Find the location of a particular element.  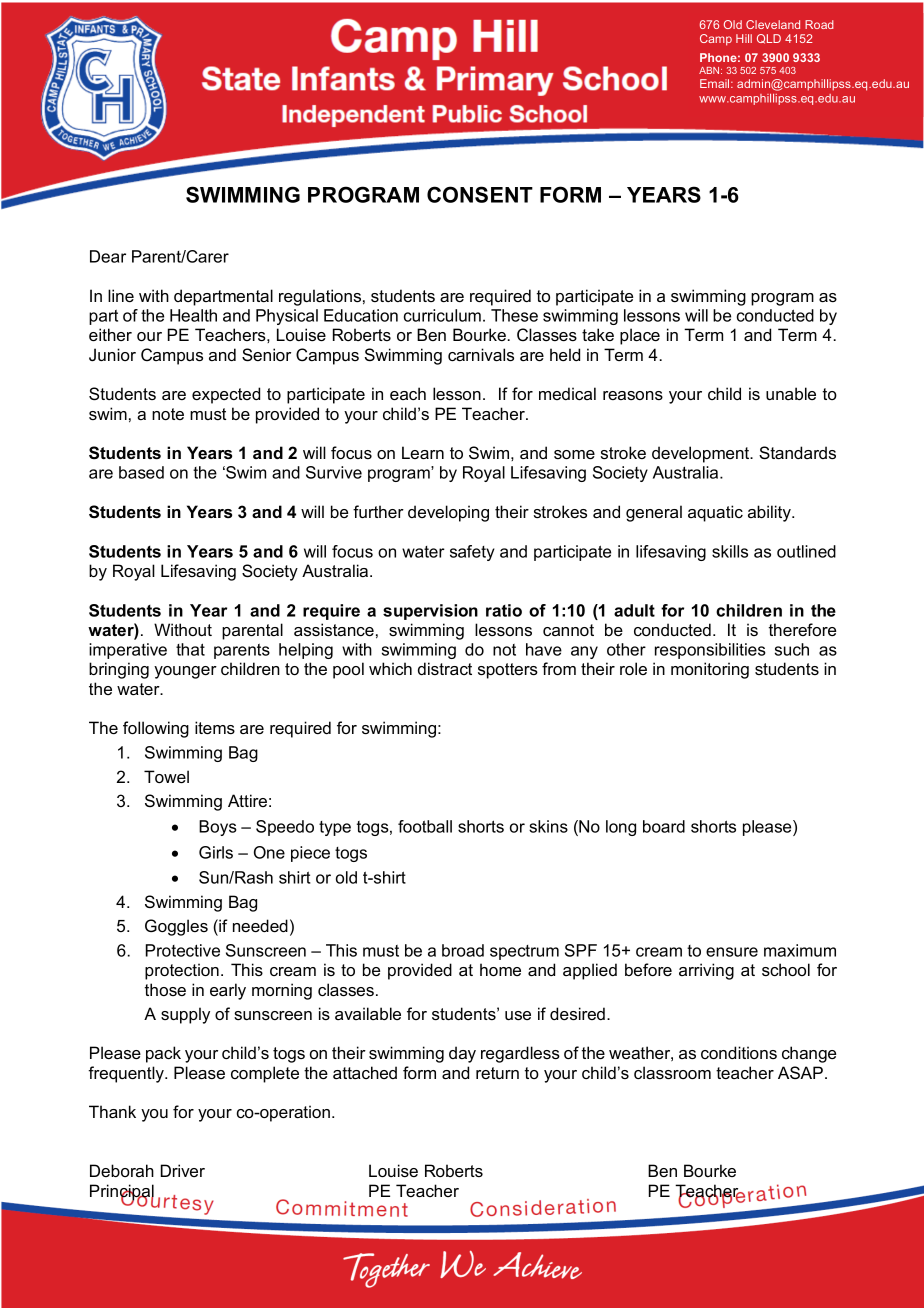

place is located at coordinates (640, 336).
